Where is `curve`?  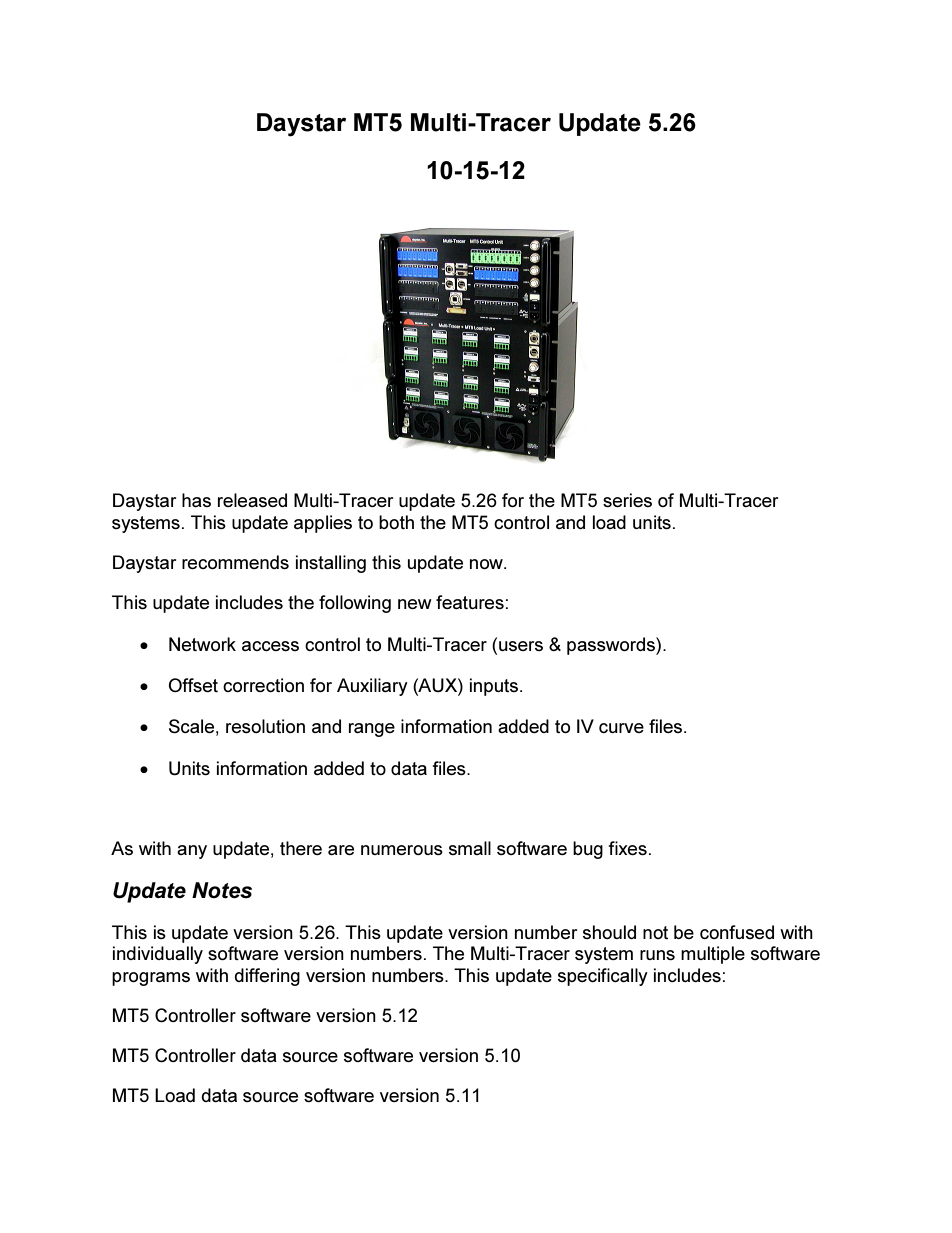
curve is located at coordinates (621, 728).
